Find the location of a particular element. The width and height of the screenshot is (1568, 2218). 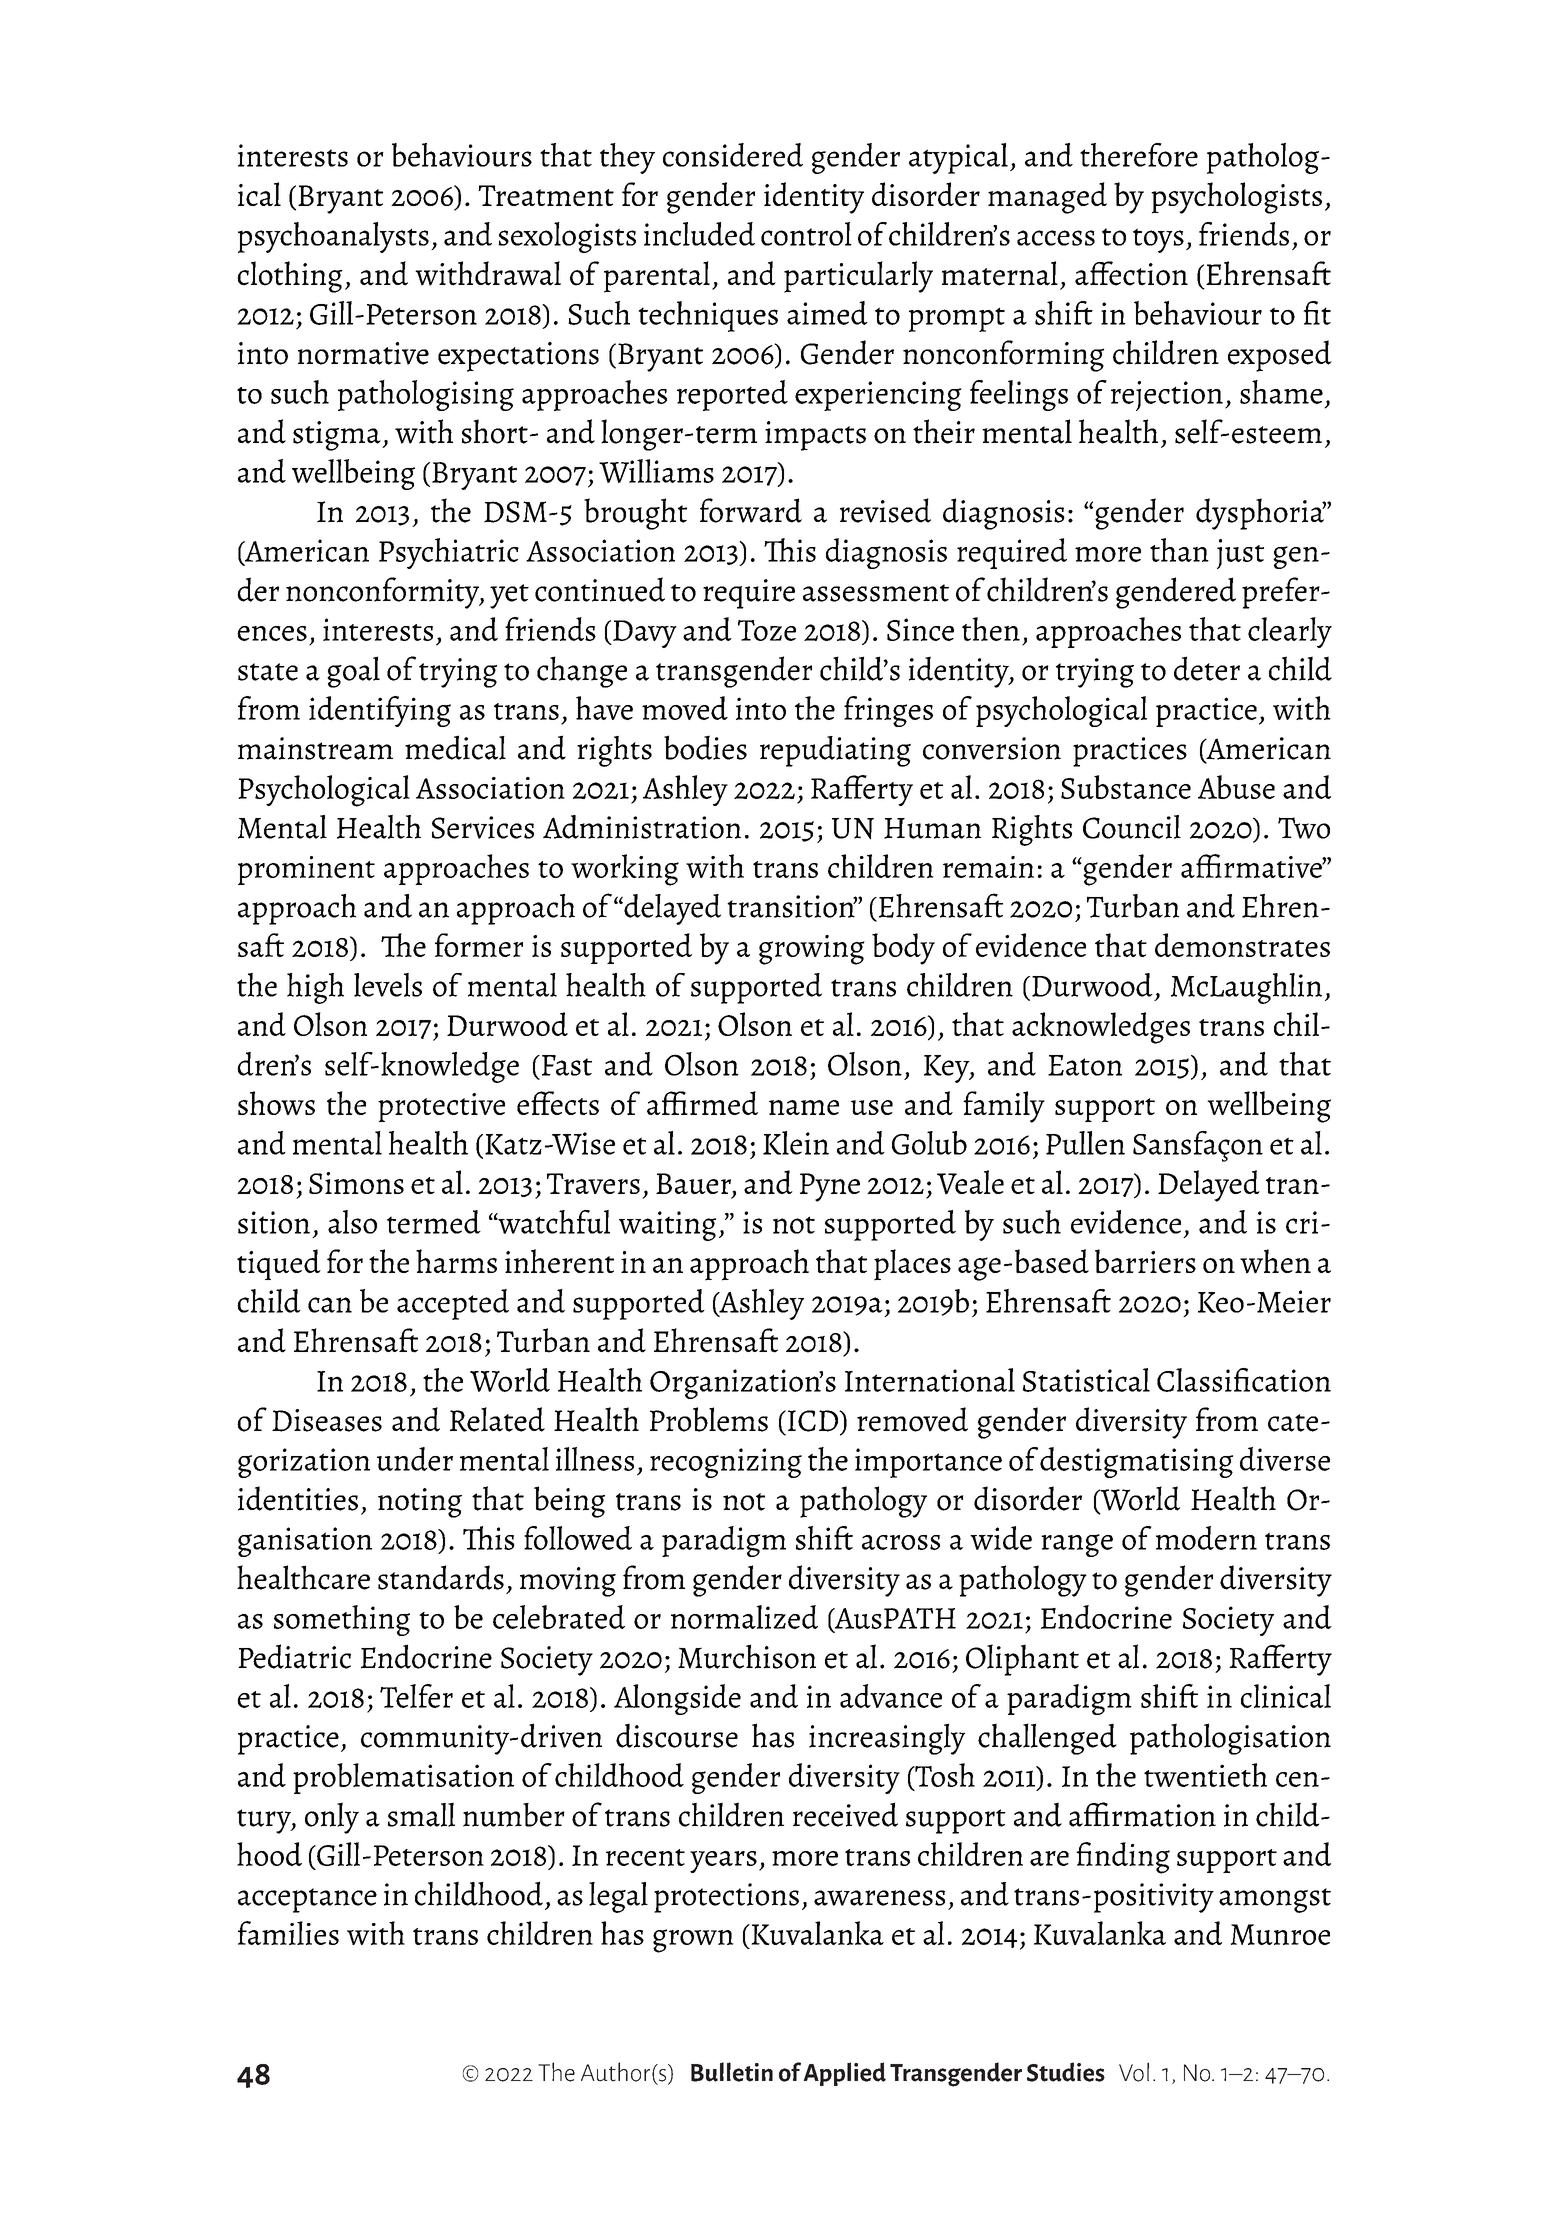

Services is located at coordinates (483, 827).
